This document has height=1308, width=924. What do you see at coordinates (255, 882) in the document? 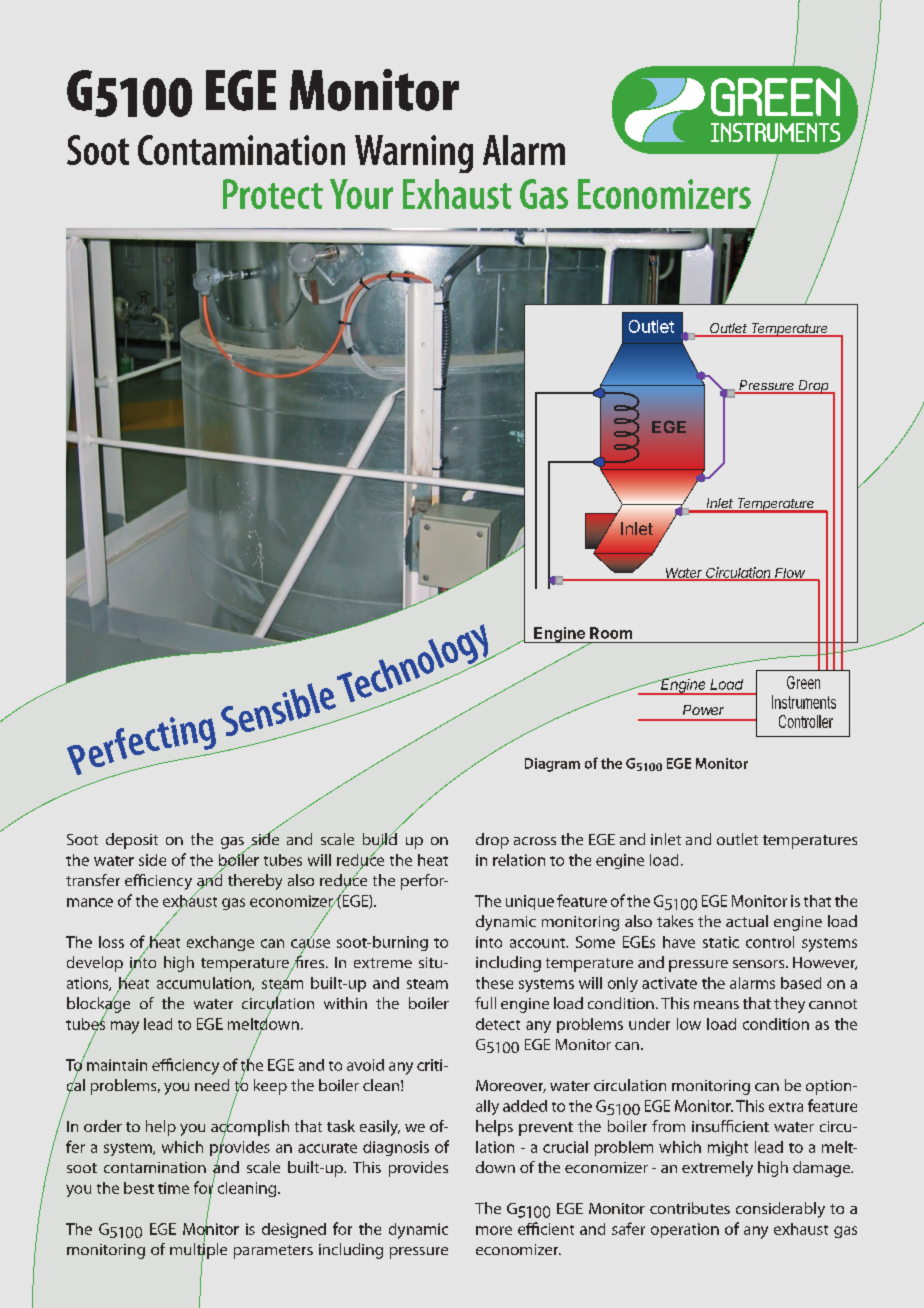
I see `thereby` at bounding box center [255, 882].
